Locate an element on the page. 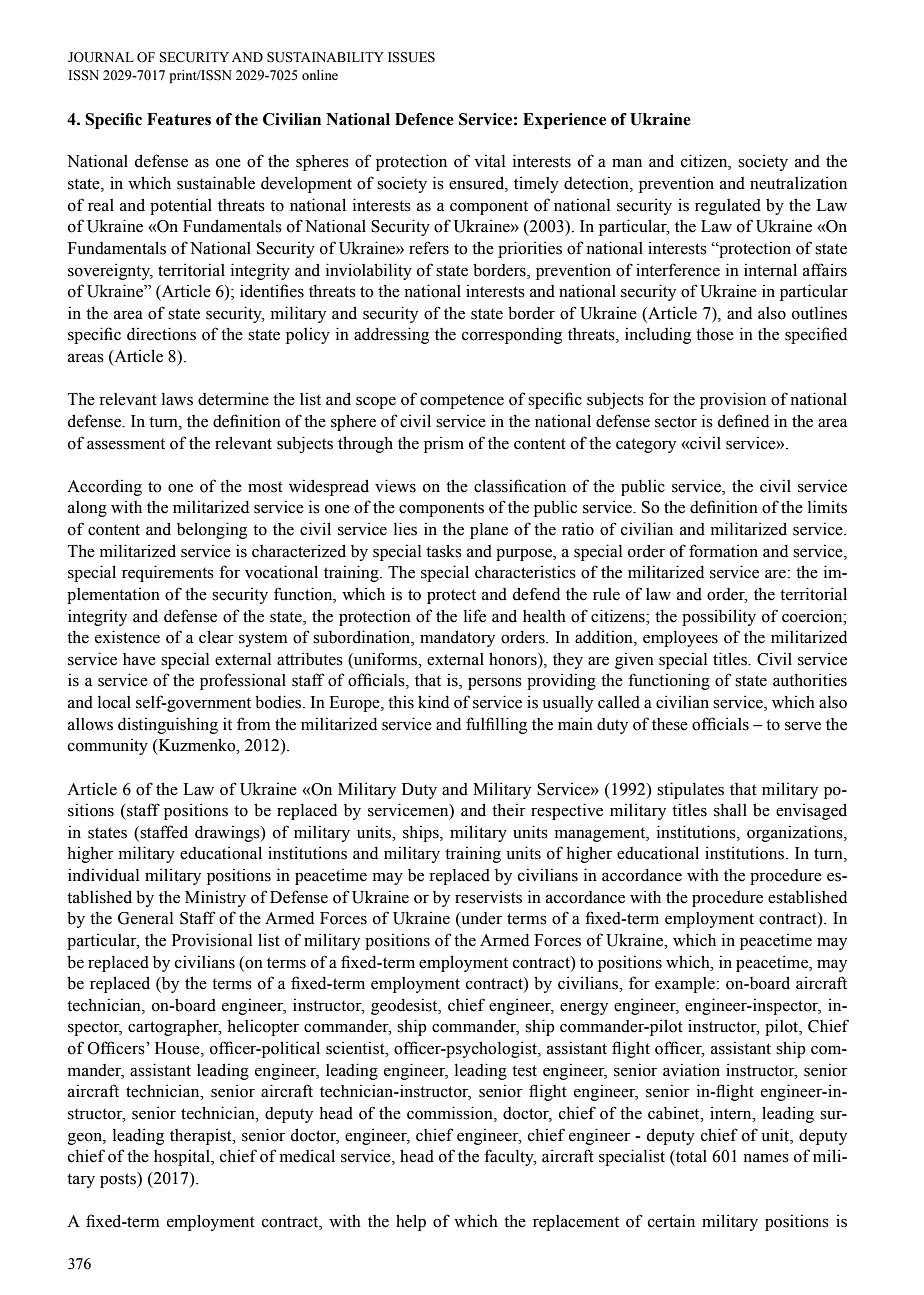  Defence is located at coordinates (424, 119).
